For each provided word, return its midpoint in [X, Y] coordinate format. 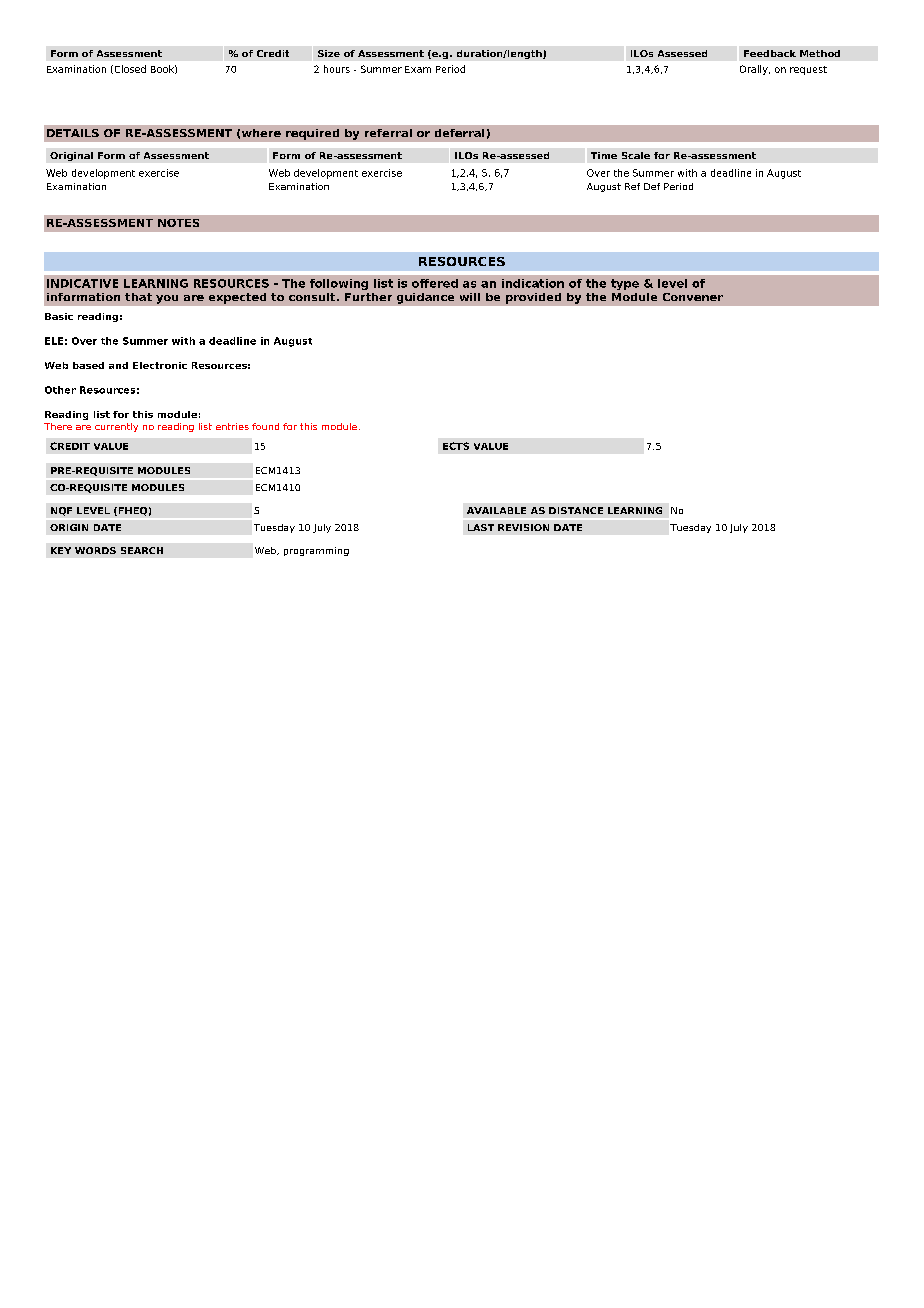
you [167, 299]
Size [329, 53]
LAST [481, 527]
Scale [636, 155]
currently [116, 427]
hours [337, 69]
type [625, 284]
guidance [425, 298]
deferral [459, 133]
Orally [755, 70]
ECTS [456, 446]
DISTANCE [576, 510]
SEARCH [142, 550]
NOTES [178, 223]
